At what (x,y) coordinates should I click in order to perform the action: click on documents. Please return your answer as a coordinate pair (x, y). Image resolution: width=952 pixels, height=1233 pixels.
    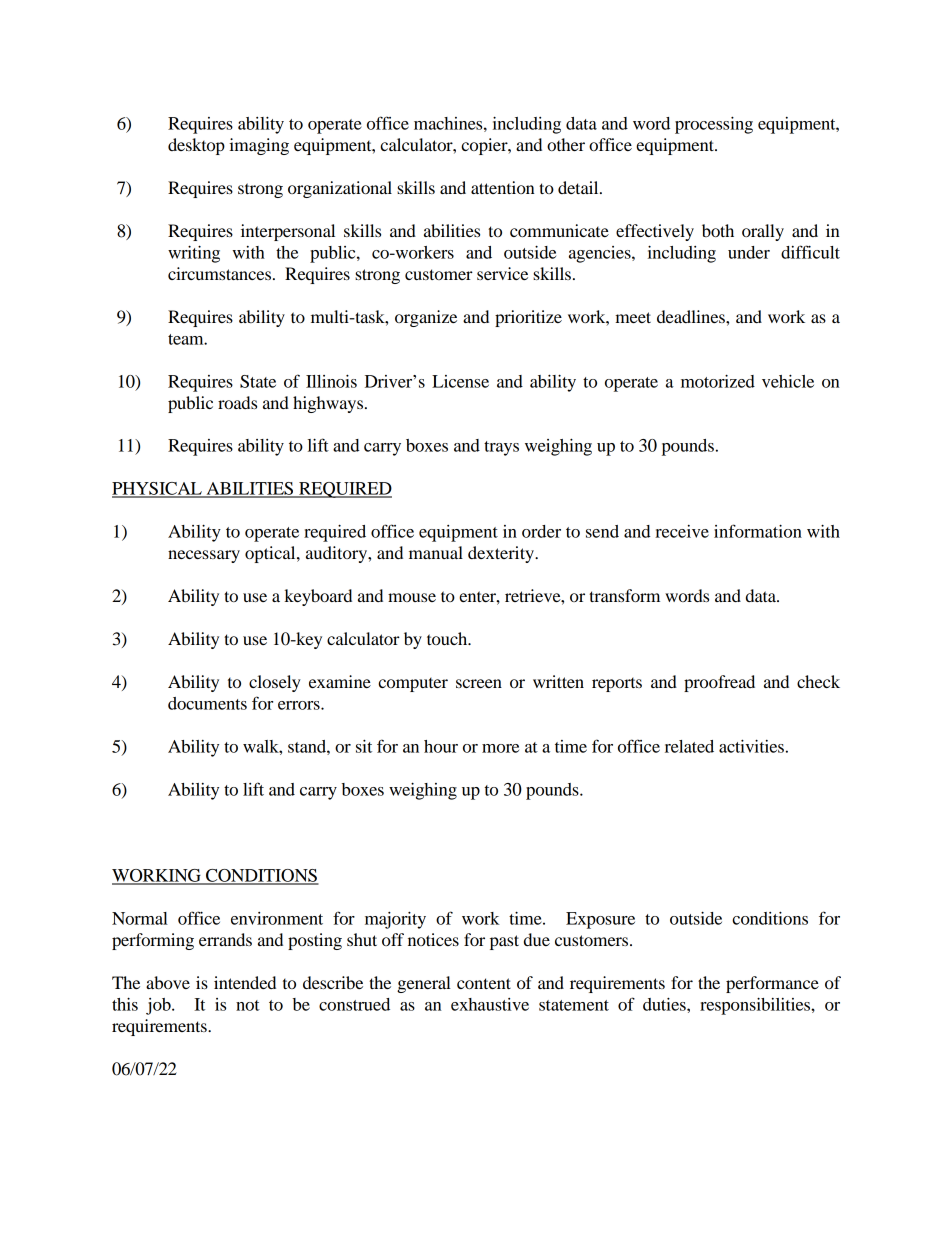
    Looking at the image, I should click on (207, 703).
